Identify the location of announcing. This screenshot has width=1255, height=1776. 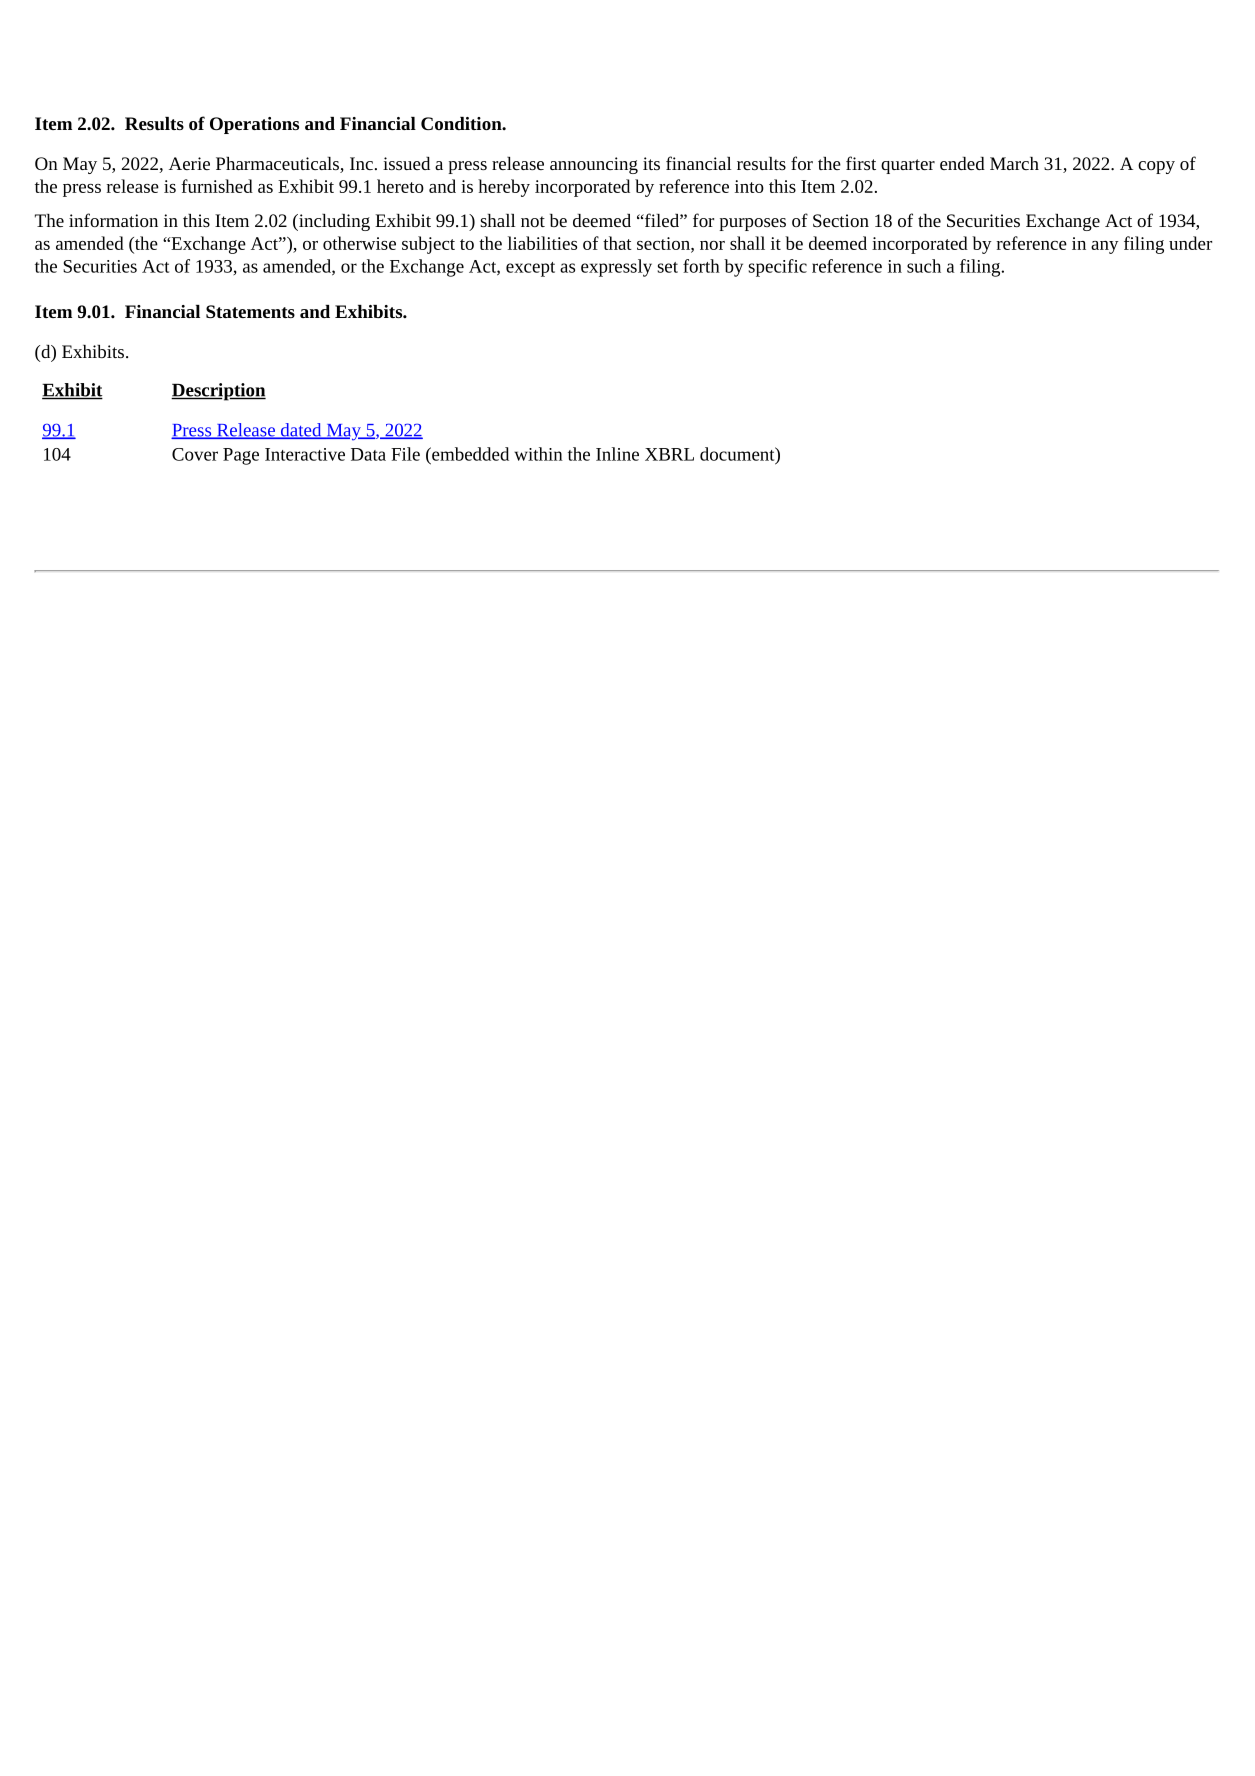
(594, 165).
